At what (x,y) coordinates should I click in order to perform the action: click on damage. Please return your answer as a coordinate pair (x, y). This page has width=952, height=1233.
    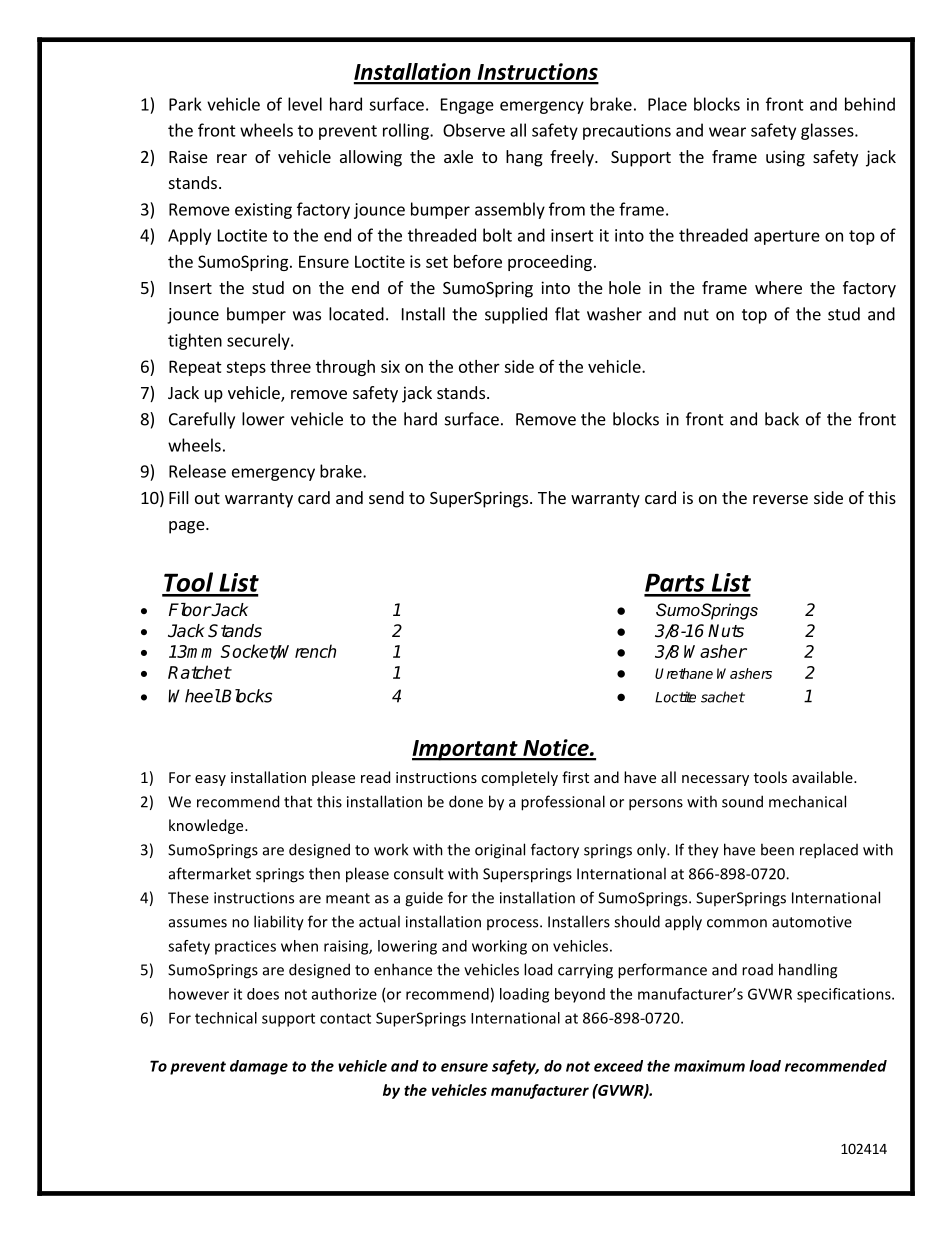
    Looking at the image, I should click on (259, 1067).
